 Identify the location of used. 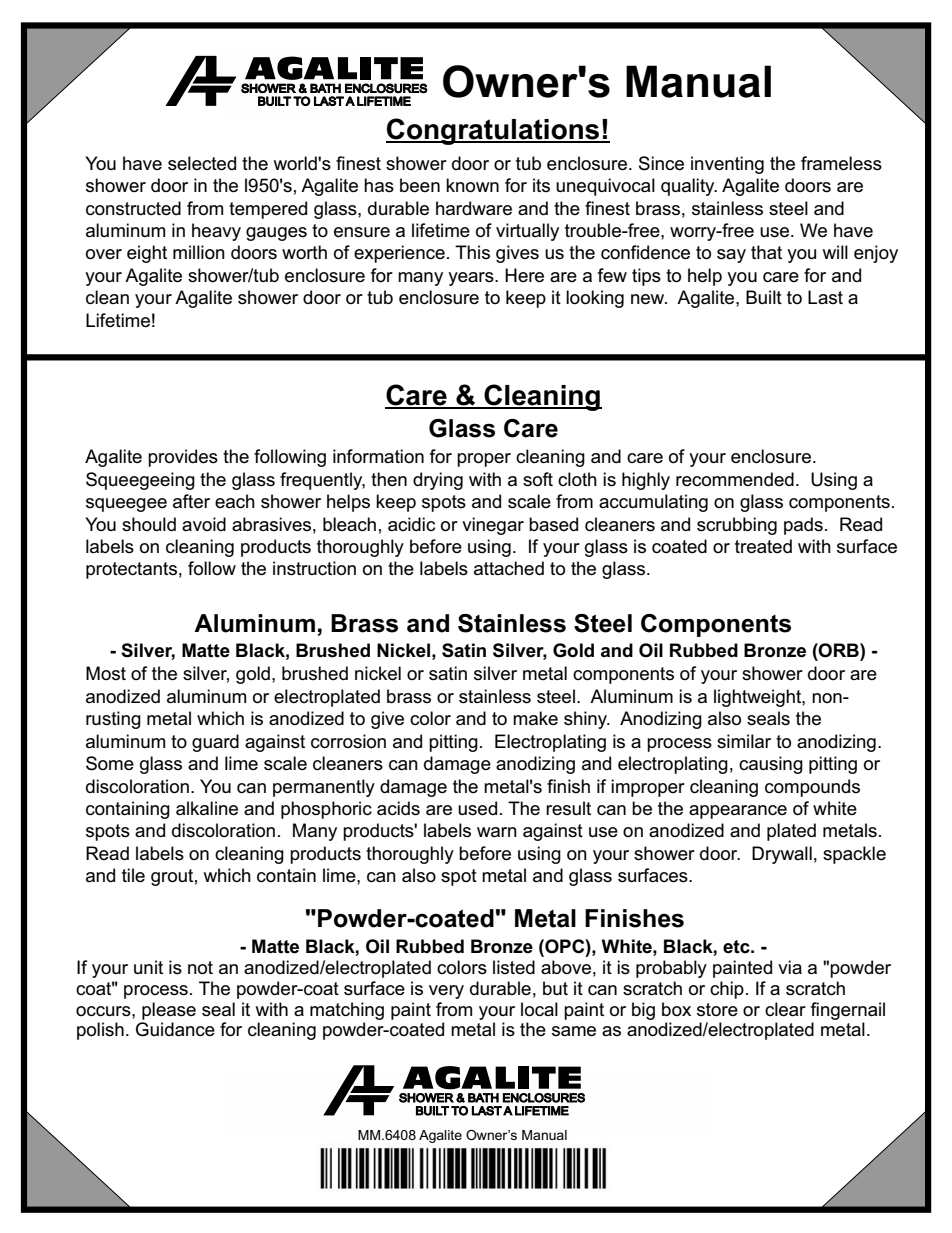
(477, 808).
